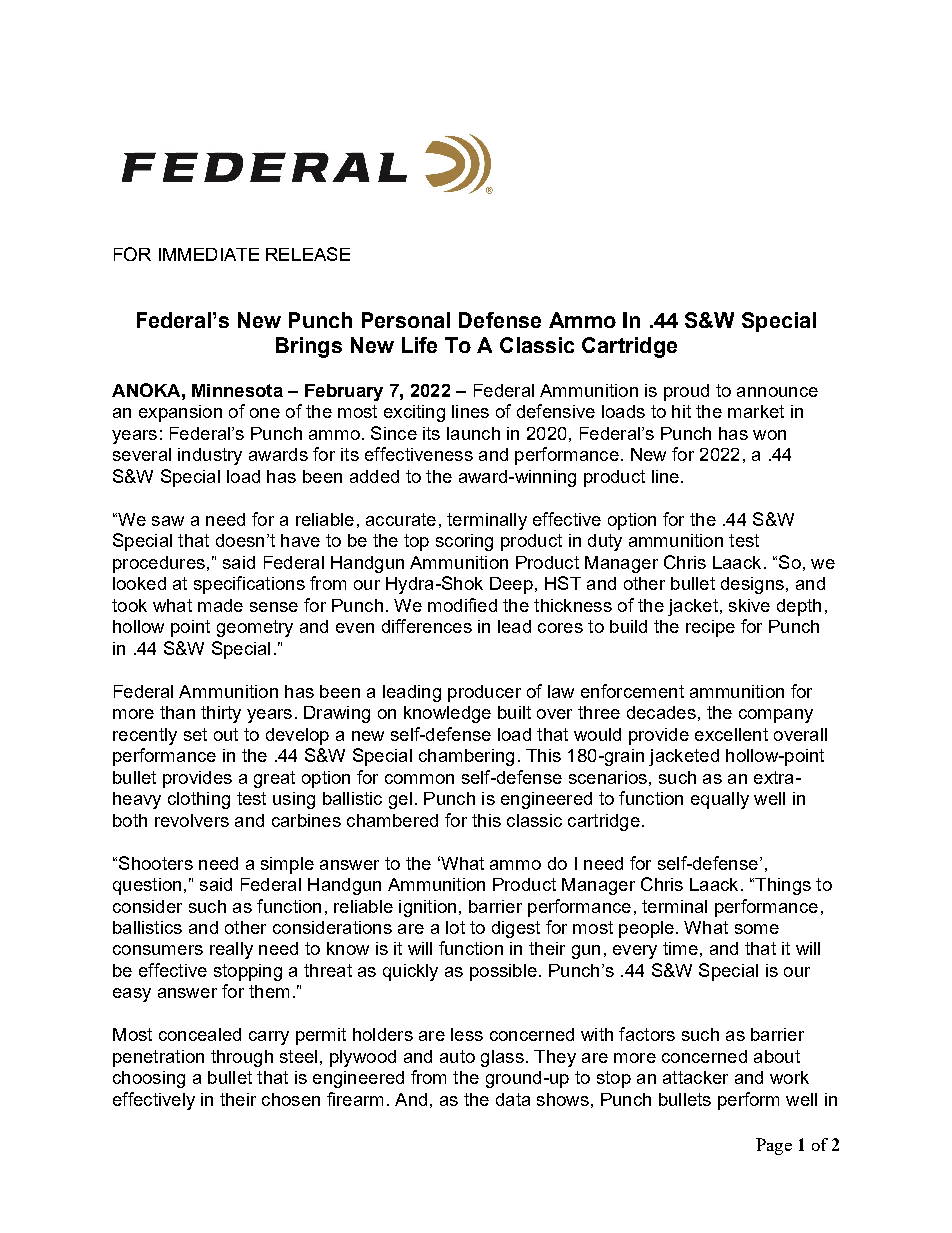 This image has width=952, height=1233. Describe the element at coordinates (695, 1077) in the image. I see `attacker` at that location.
